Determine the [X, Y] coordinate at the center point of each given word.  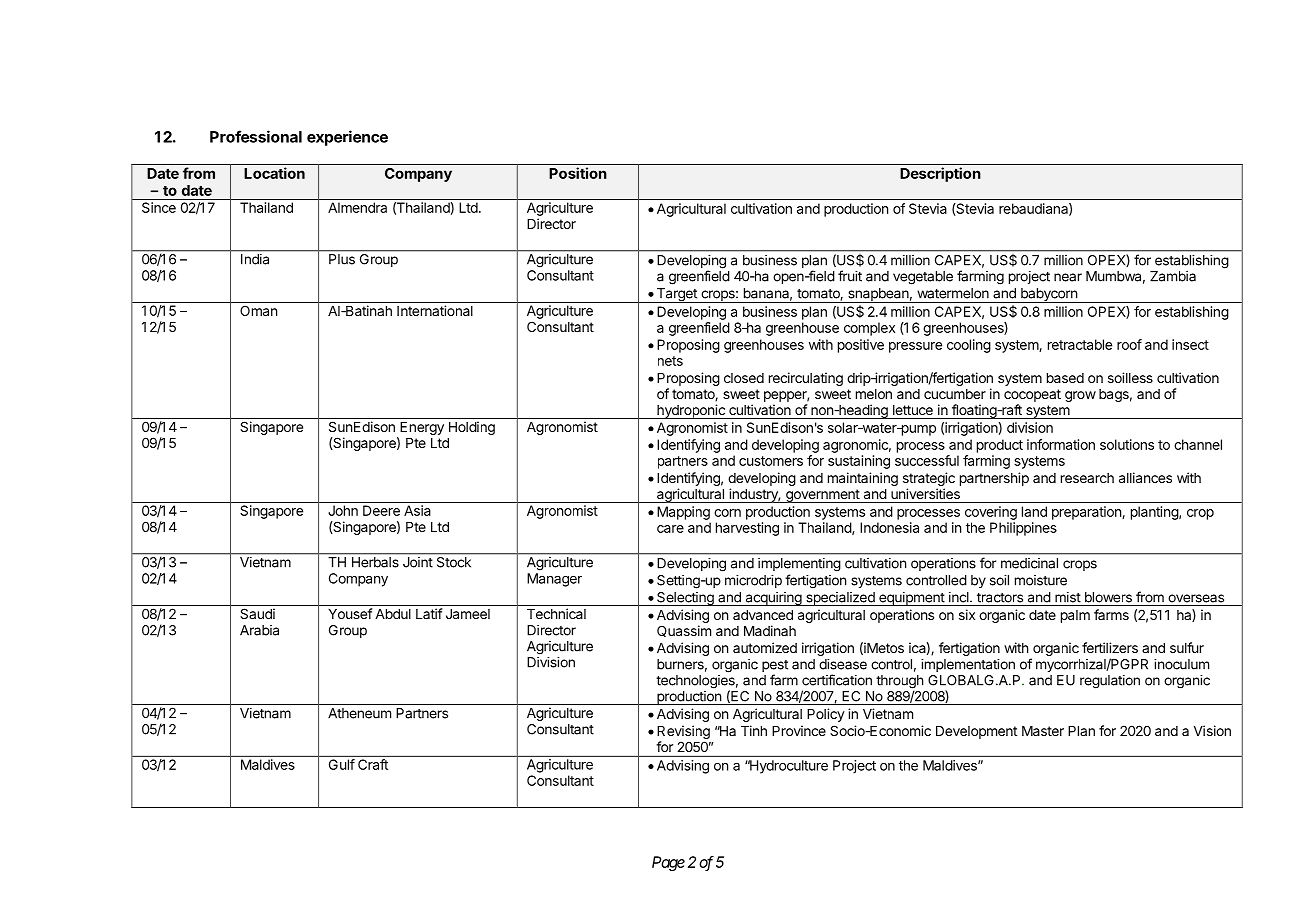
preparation [1087, 513]
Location [274, 173]
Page [668, 863]
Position [578, 173]
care [670, 529]
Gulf [342, 764]
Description [940, 174]
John [343, 510]
